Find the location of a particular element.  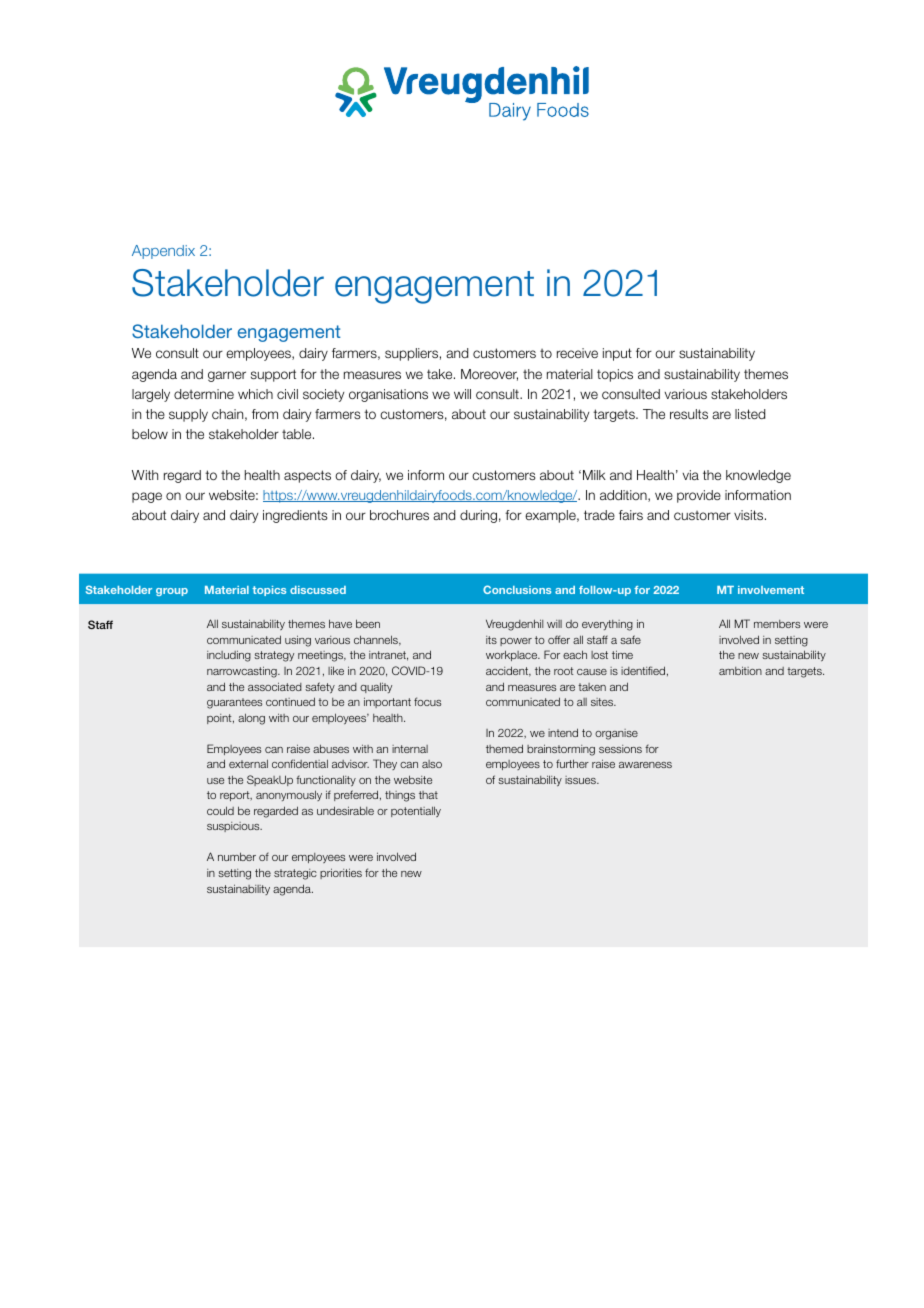

number is located at coordinates (237, 856).
